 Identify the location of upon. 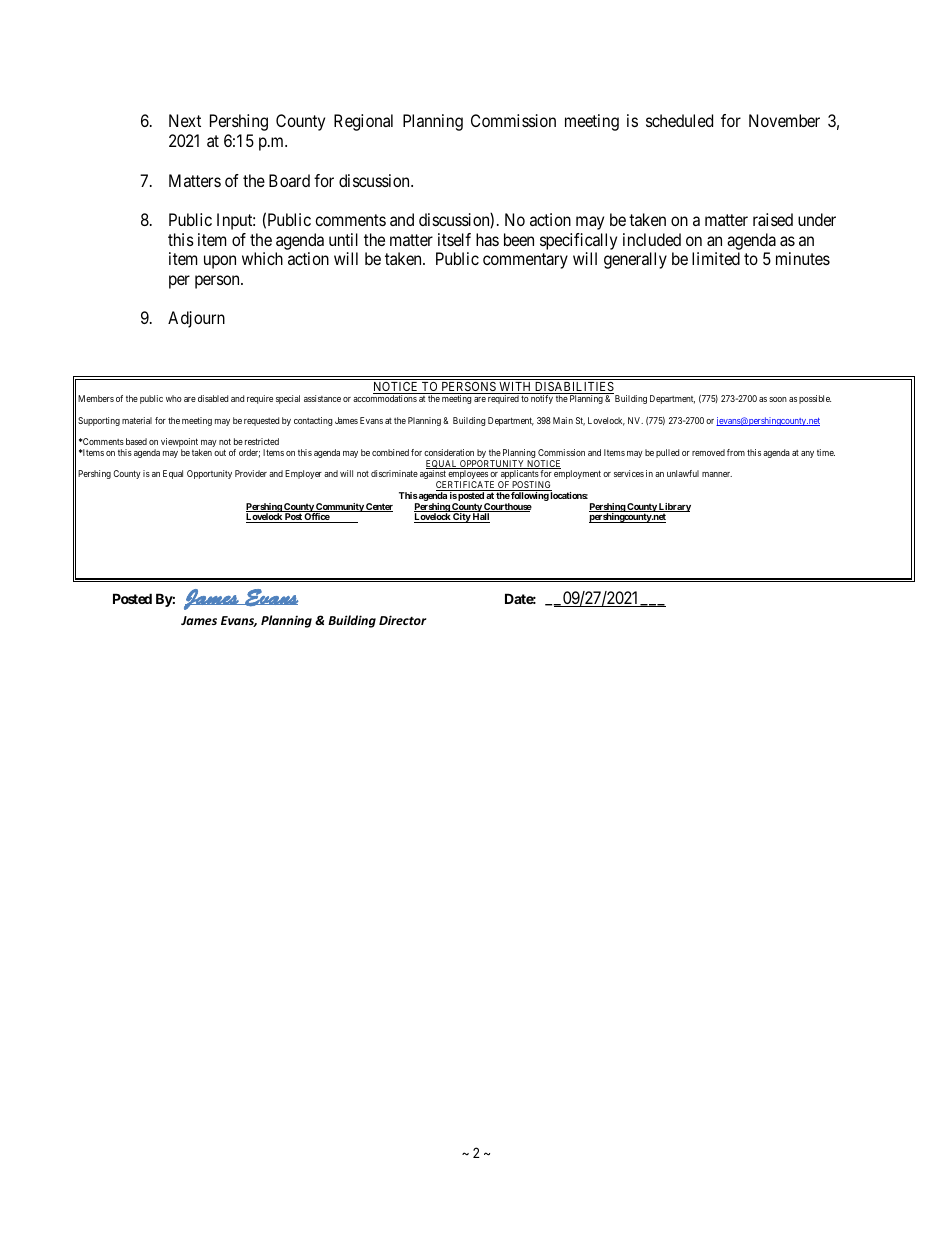
(220, 262).
